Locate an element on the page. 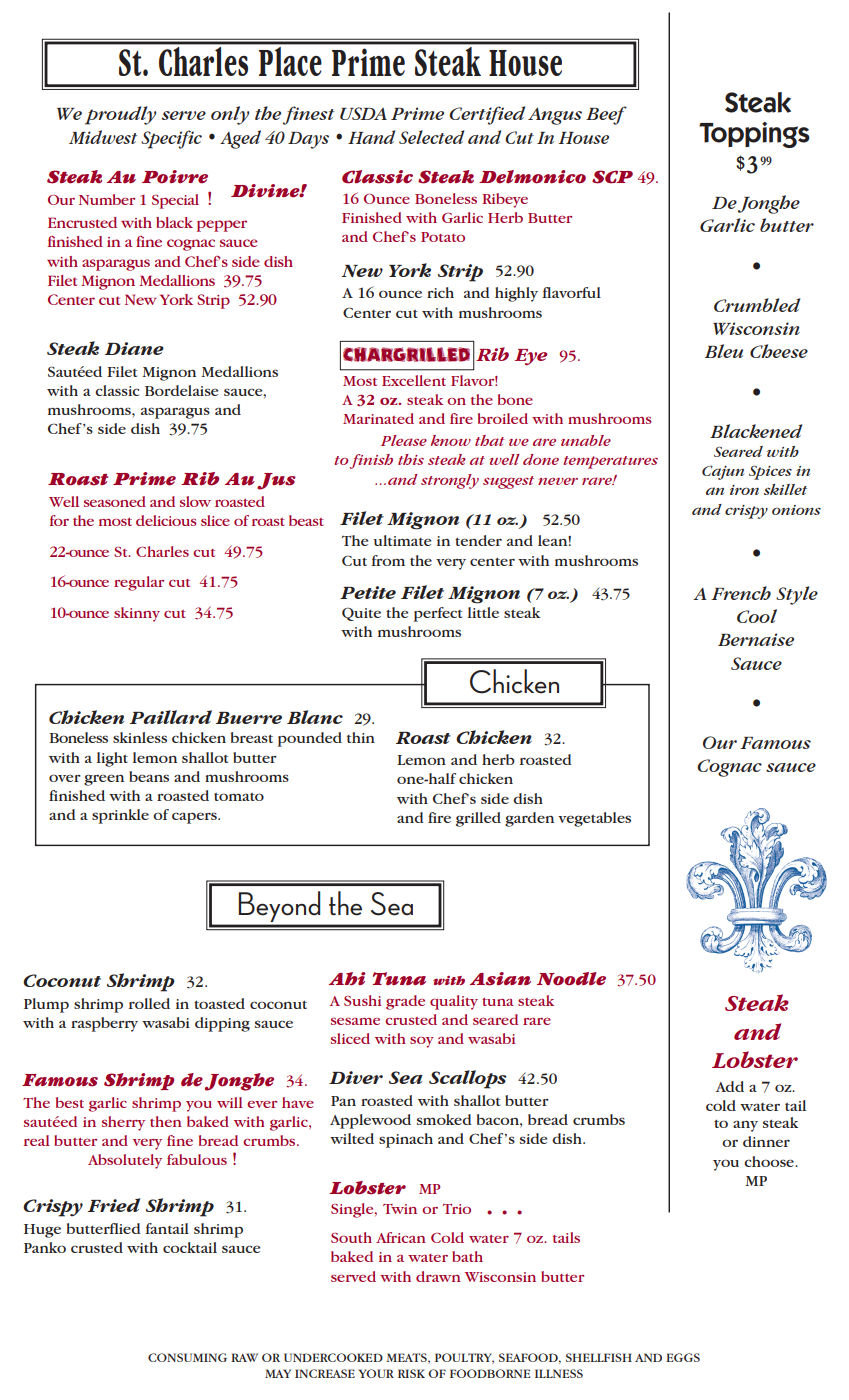  EGGS is located at coordinates (683, 1357).
